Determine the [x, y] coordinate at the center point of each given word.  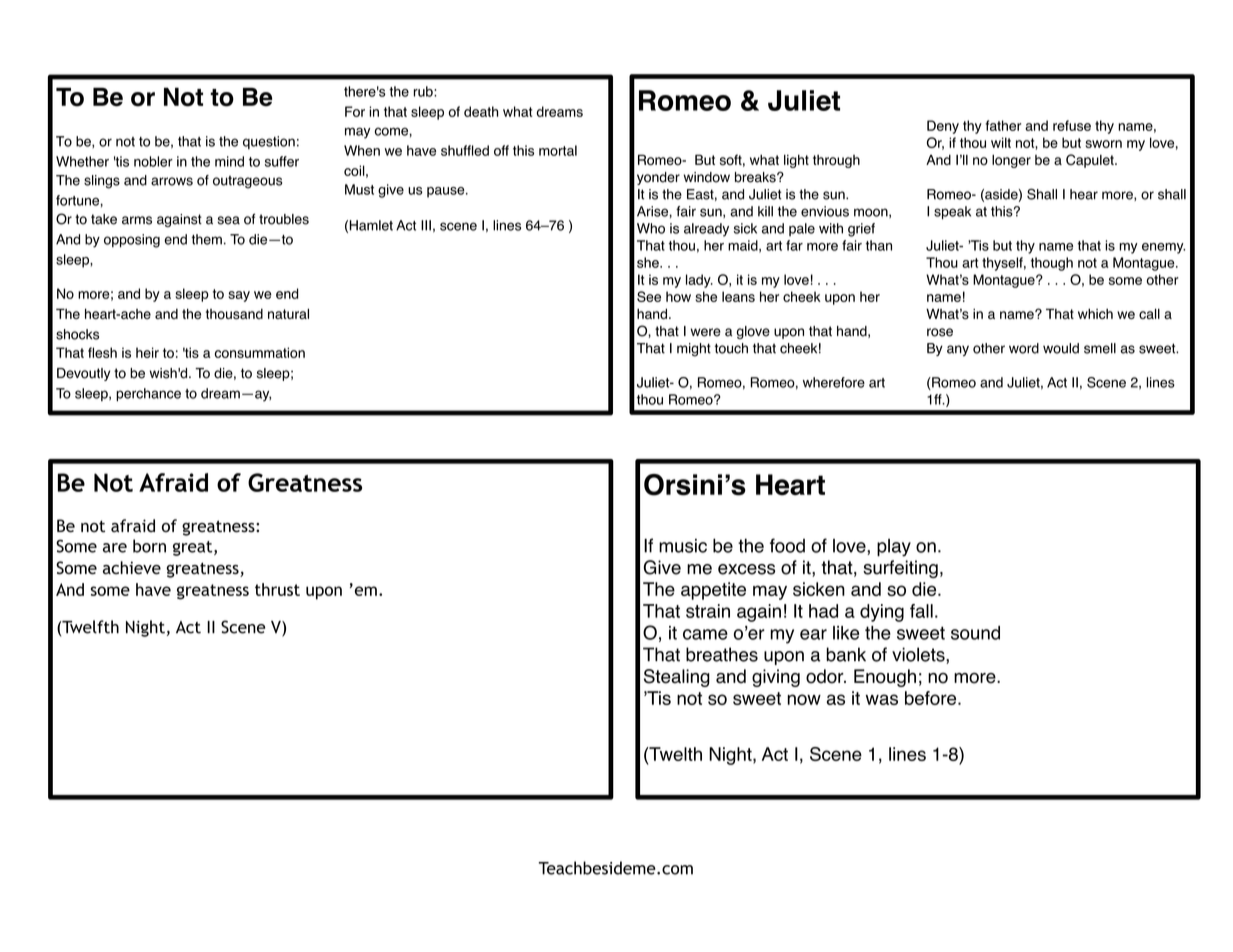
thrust [277, 589]
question [269, 142]
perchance [148, 394]
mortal [558, 150]
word [1024, 348]
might [694, 350]
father [1003, 125]
